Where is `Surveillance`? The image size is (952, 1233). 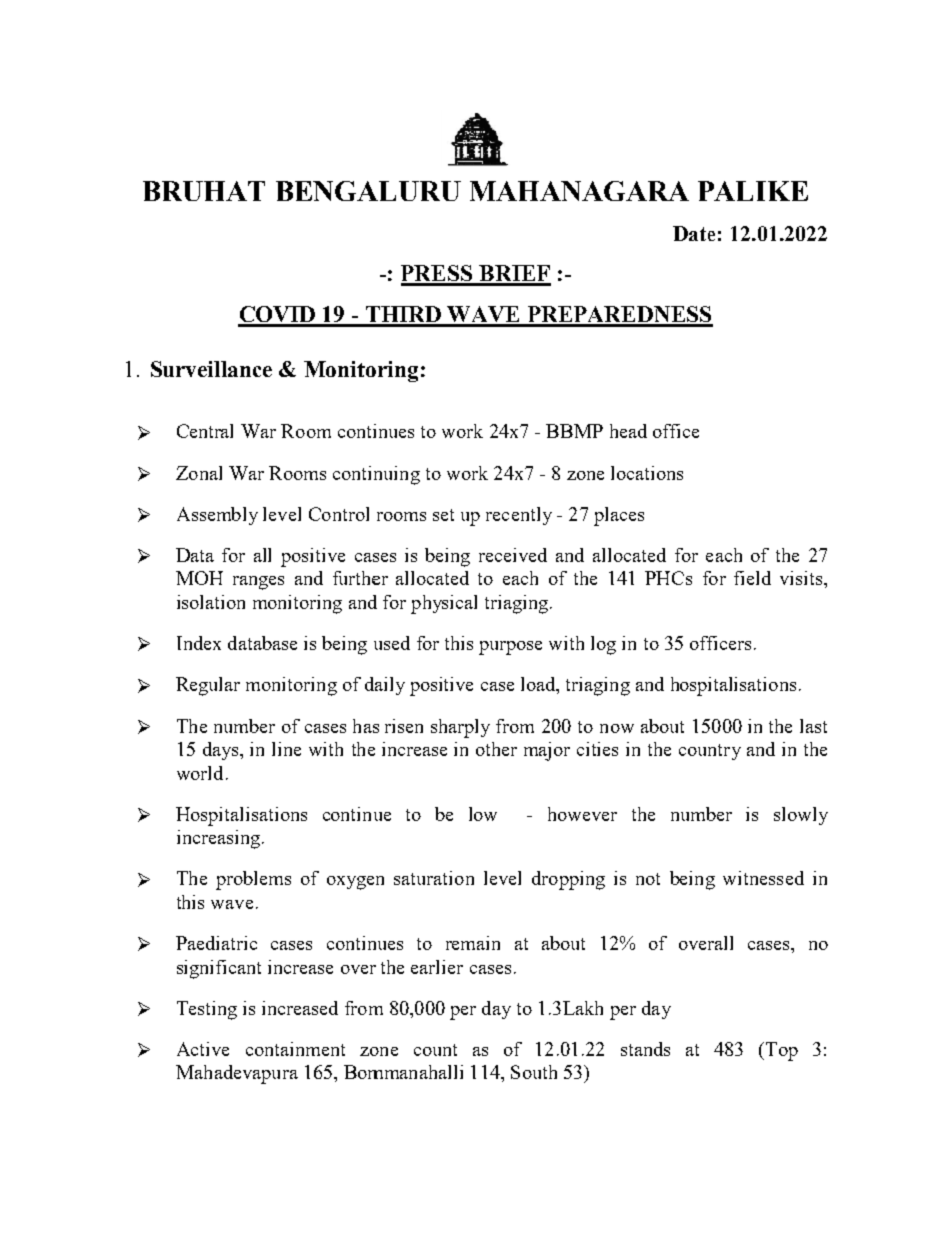 Surveillance is located at coordinates (211, 369).
